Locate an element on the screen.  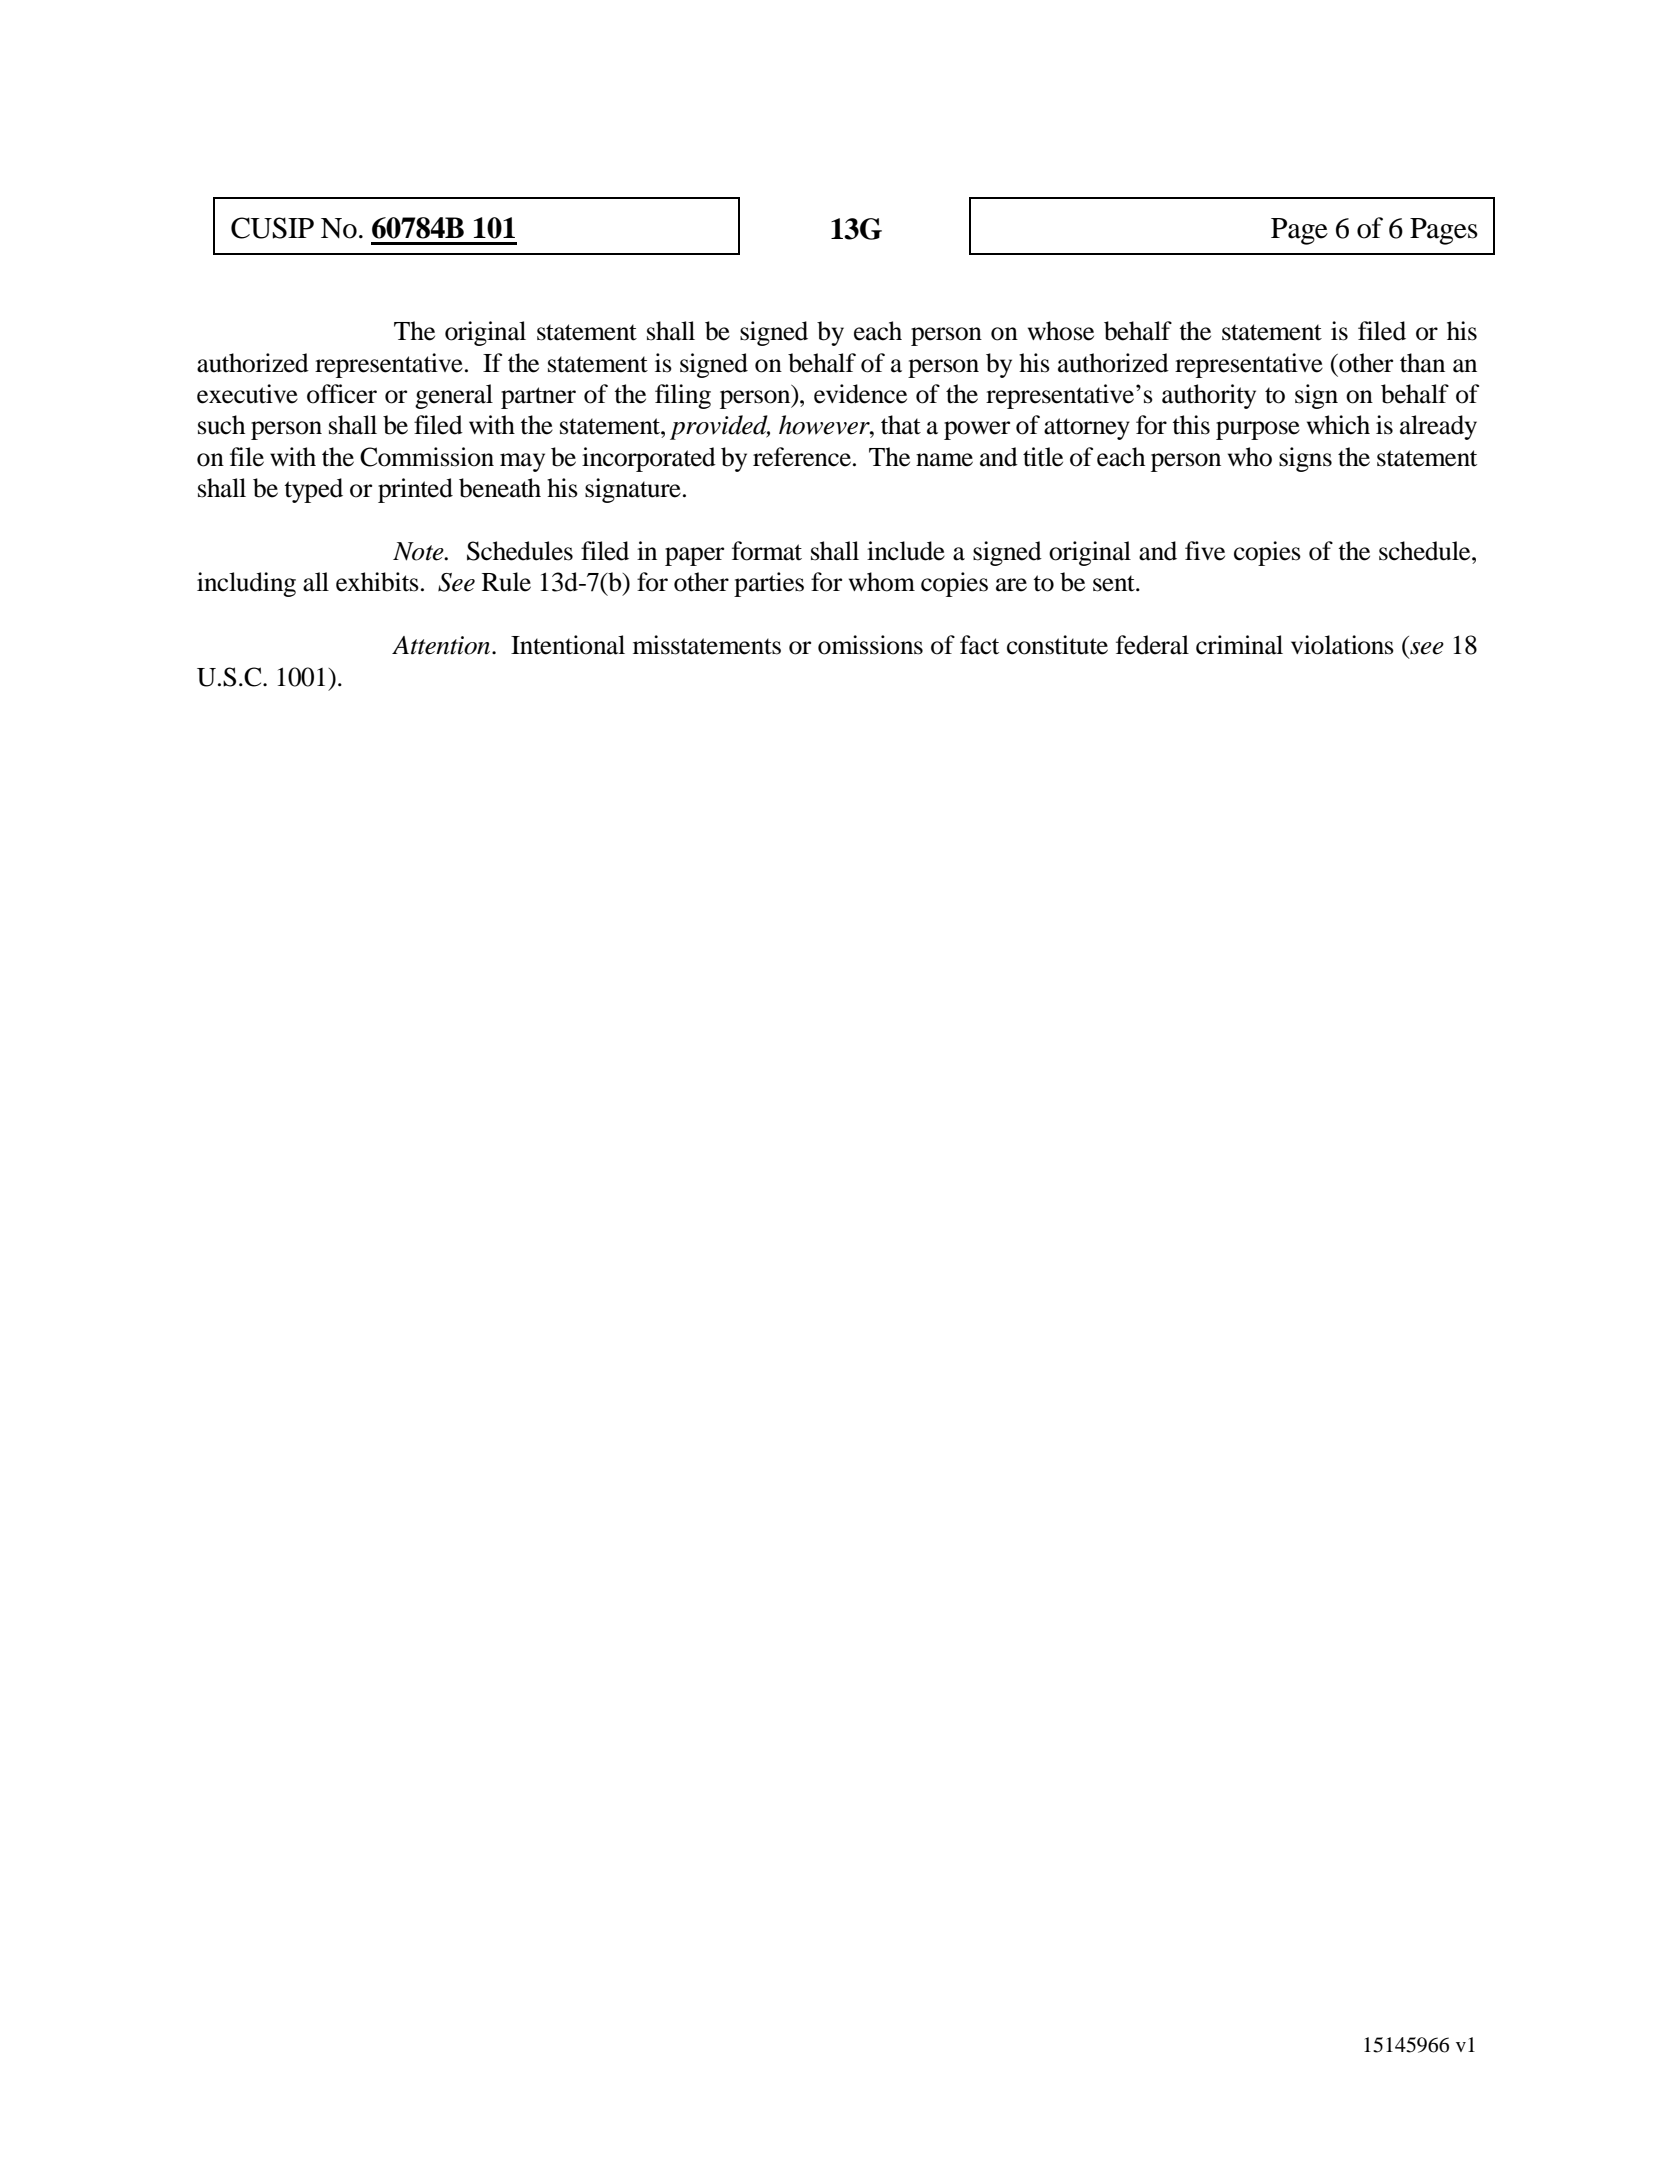
whose is located at coordinates (1061, 331).
